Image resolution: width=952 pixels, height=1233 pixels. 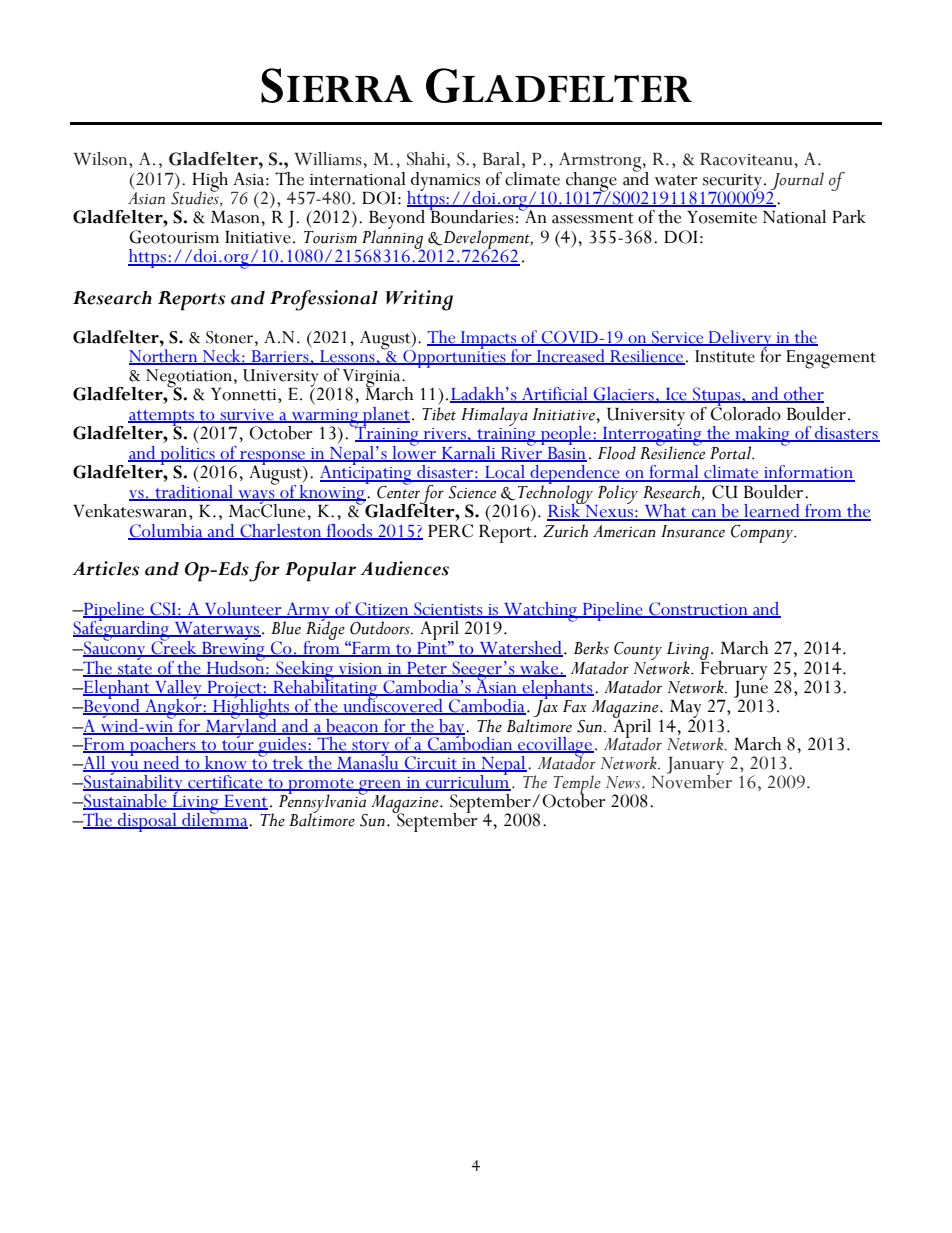 I want to click on Professional, so click(x=324, y=300).
